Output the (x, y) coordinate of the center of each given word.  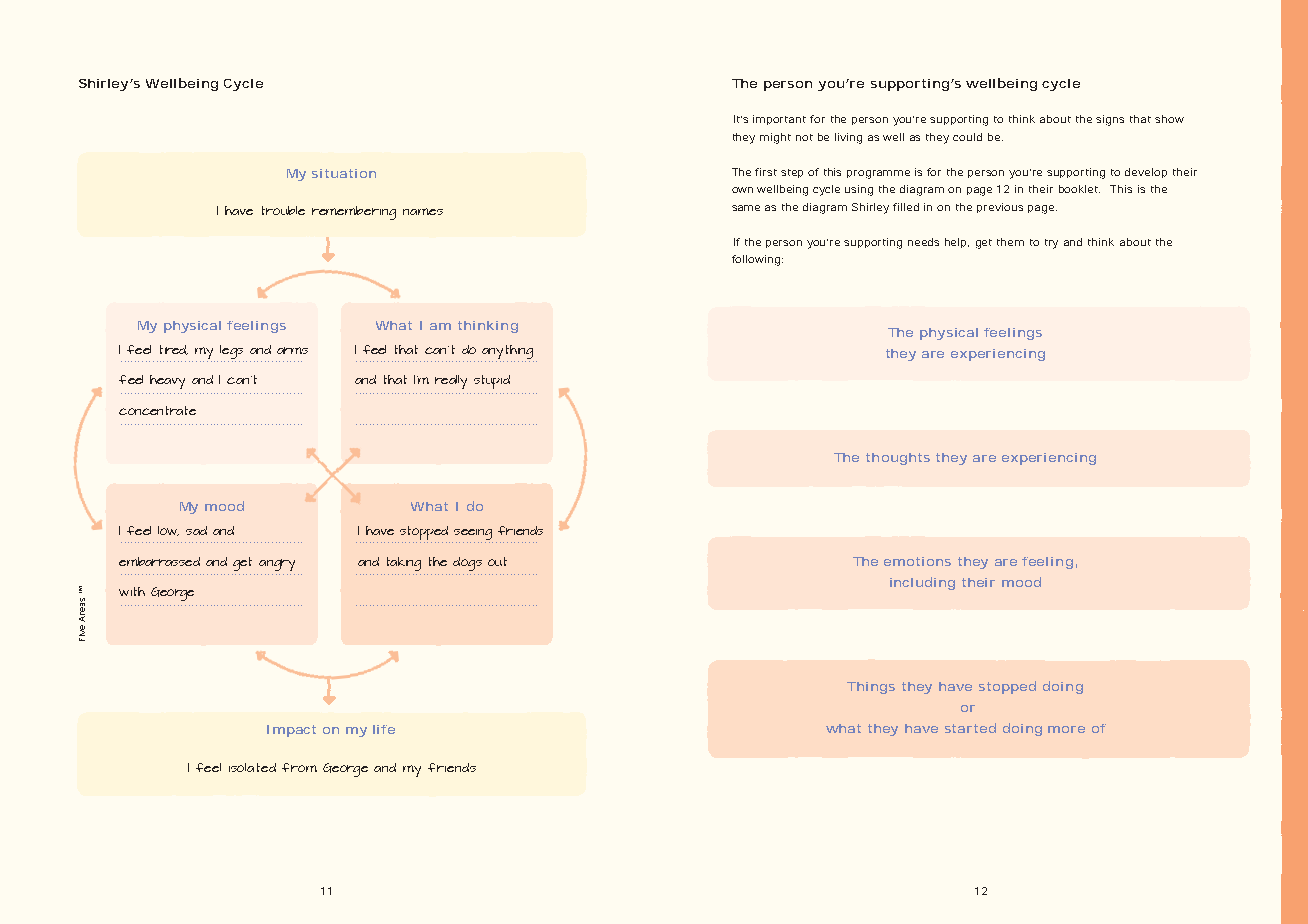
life (384, 729)
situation (344, 173)
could (967, 137)
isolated (252, 767)
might (775, 138)
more (1066, 729)
